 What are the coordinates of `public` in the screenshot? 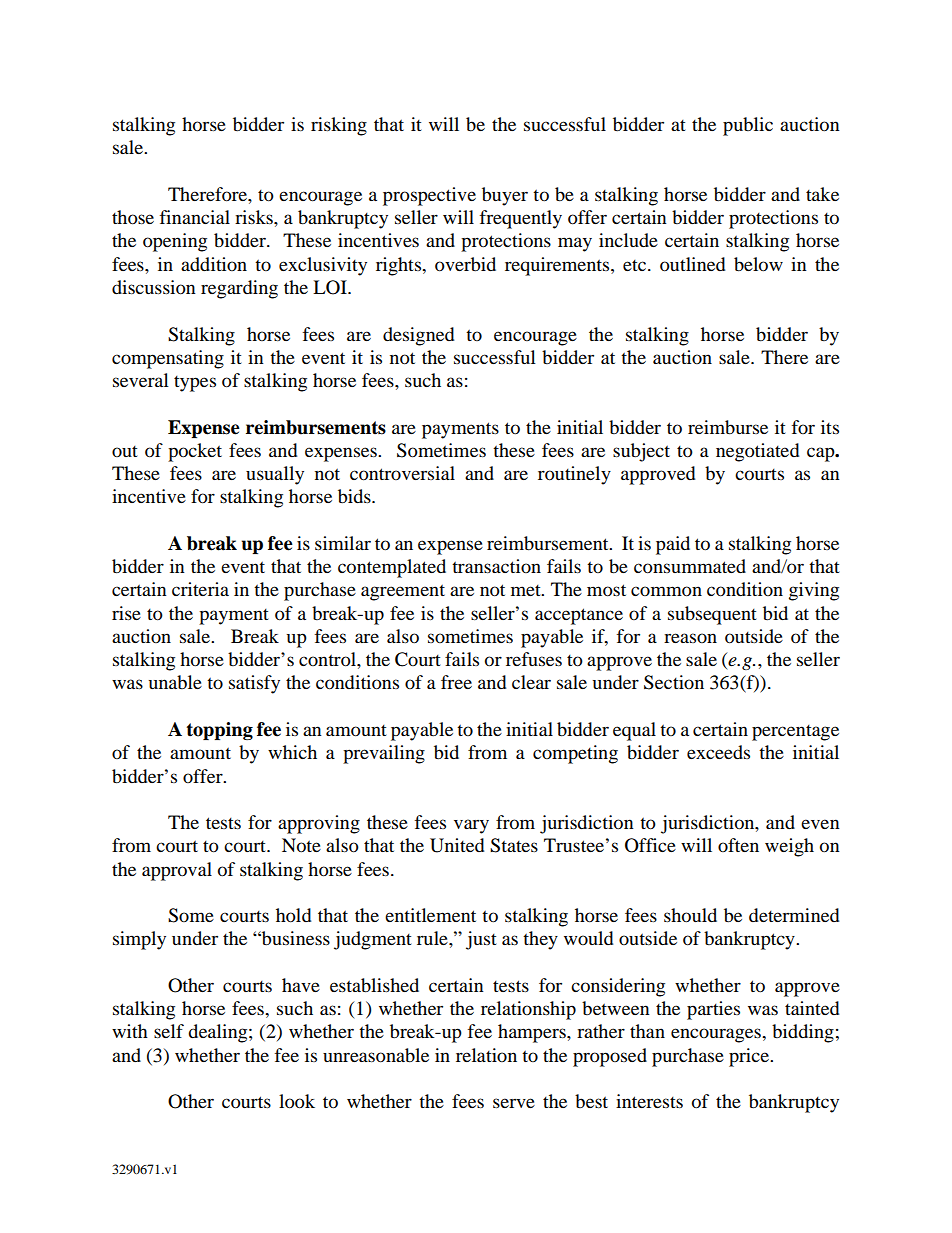 It's located at (748, 126).
